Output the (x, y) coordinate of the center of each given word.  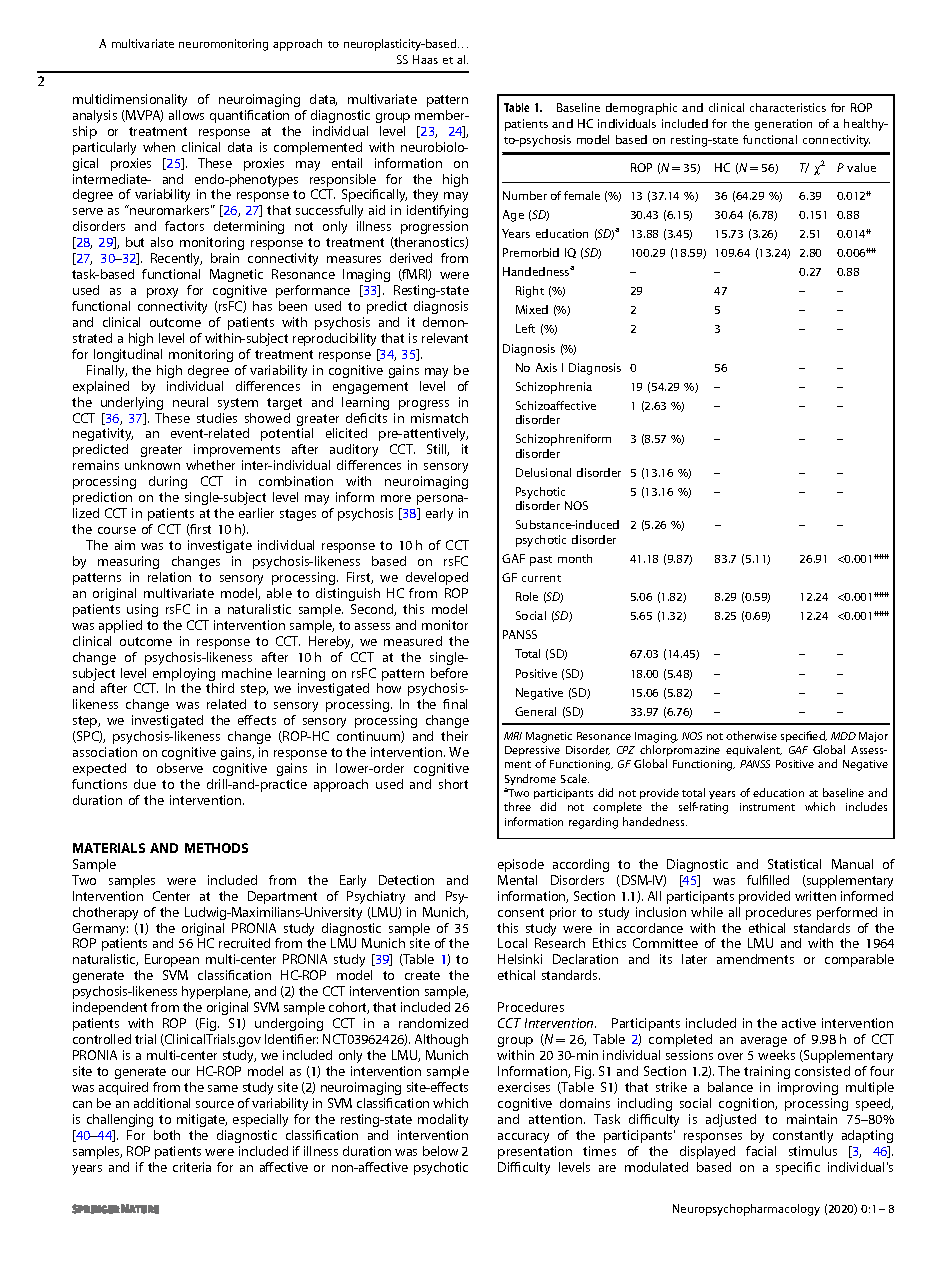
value (861, 167)
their (454, 736)
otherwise (751, 735)
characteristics (788, 107)
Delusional (543, 472)
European (172, 960)
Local (512, 943)
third (220, 688)
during (168, 482)
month (575, 558)
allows (186, 115)
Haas (425, 59)
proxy (162, 293)
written (815, 896)
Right (530, 292)
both (167, 1135)
